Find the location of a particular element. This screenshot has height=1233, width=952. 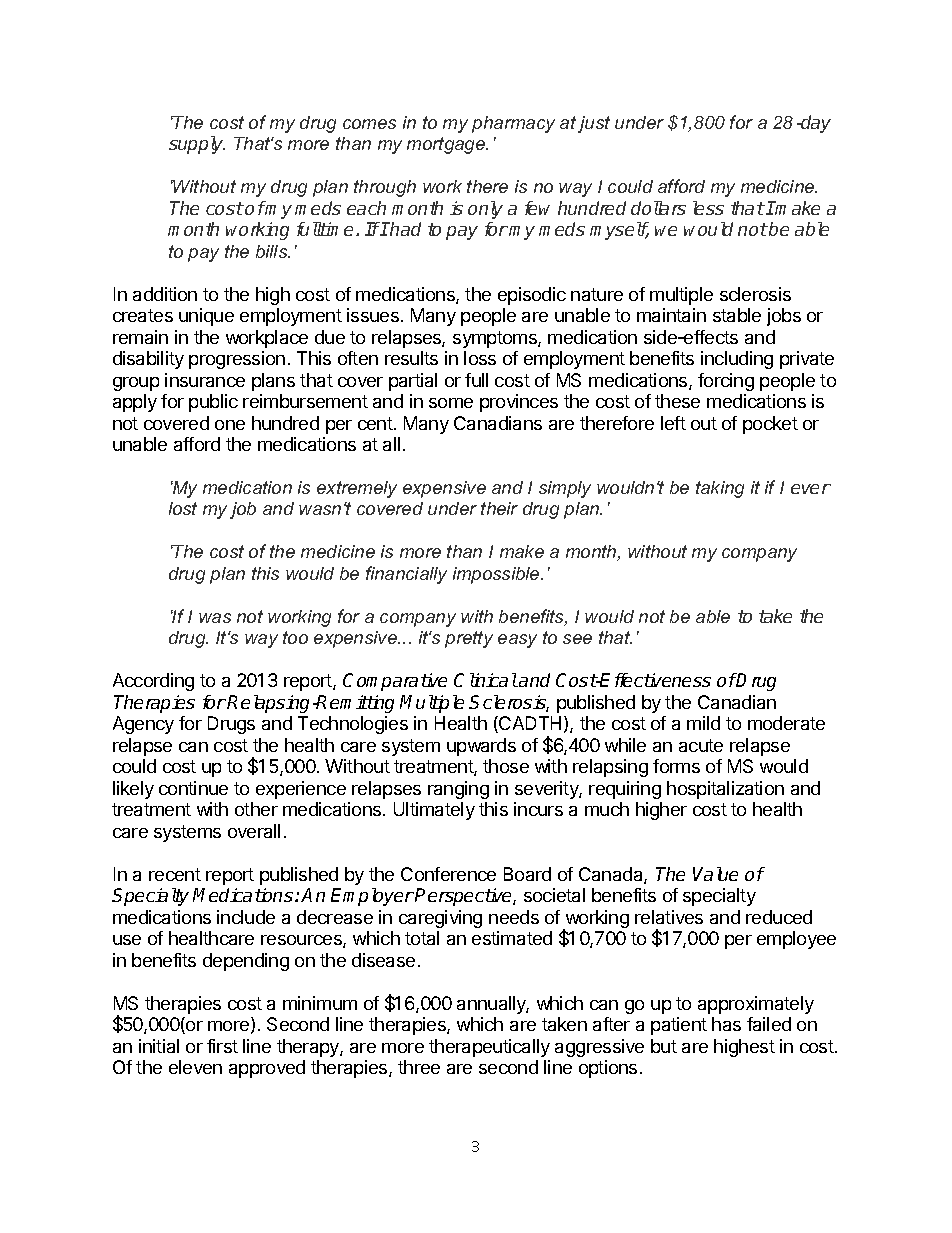

first is located at coordinates (222, 1046).
